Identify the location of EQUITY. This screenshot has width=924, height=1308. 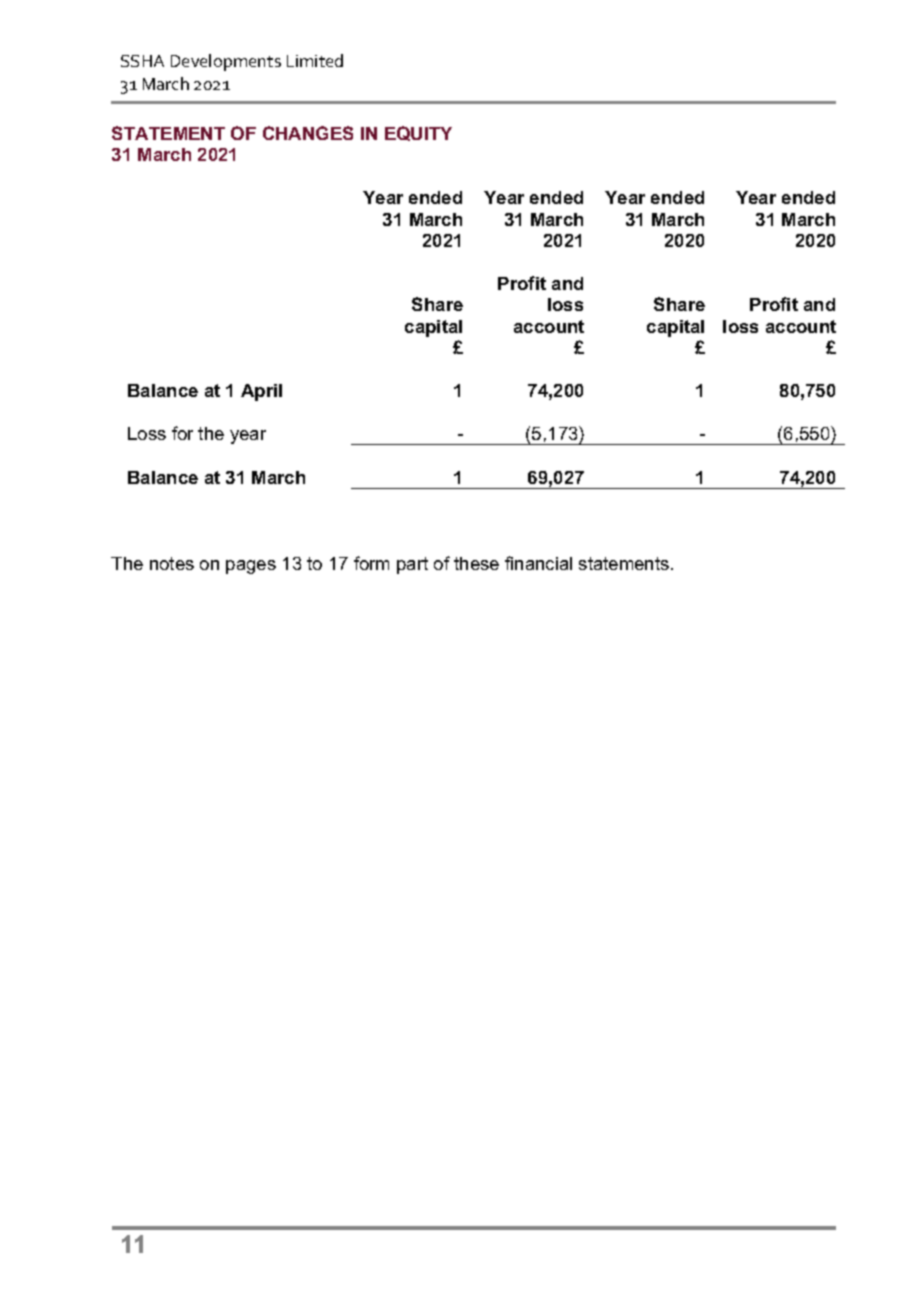
(418, 133).
